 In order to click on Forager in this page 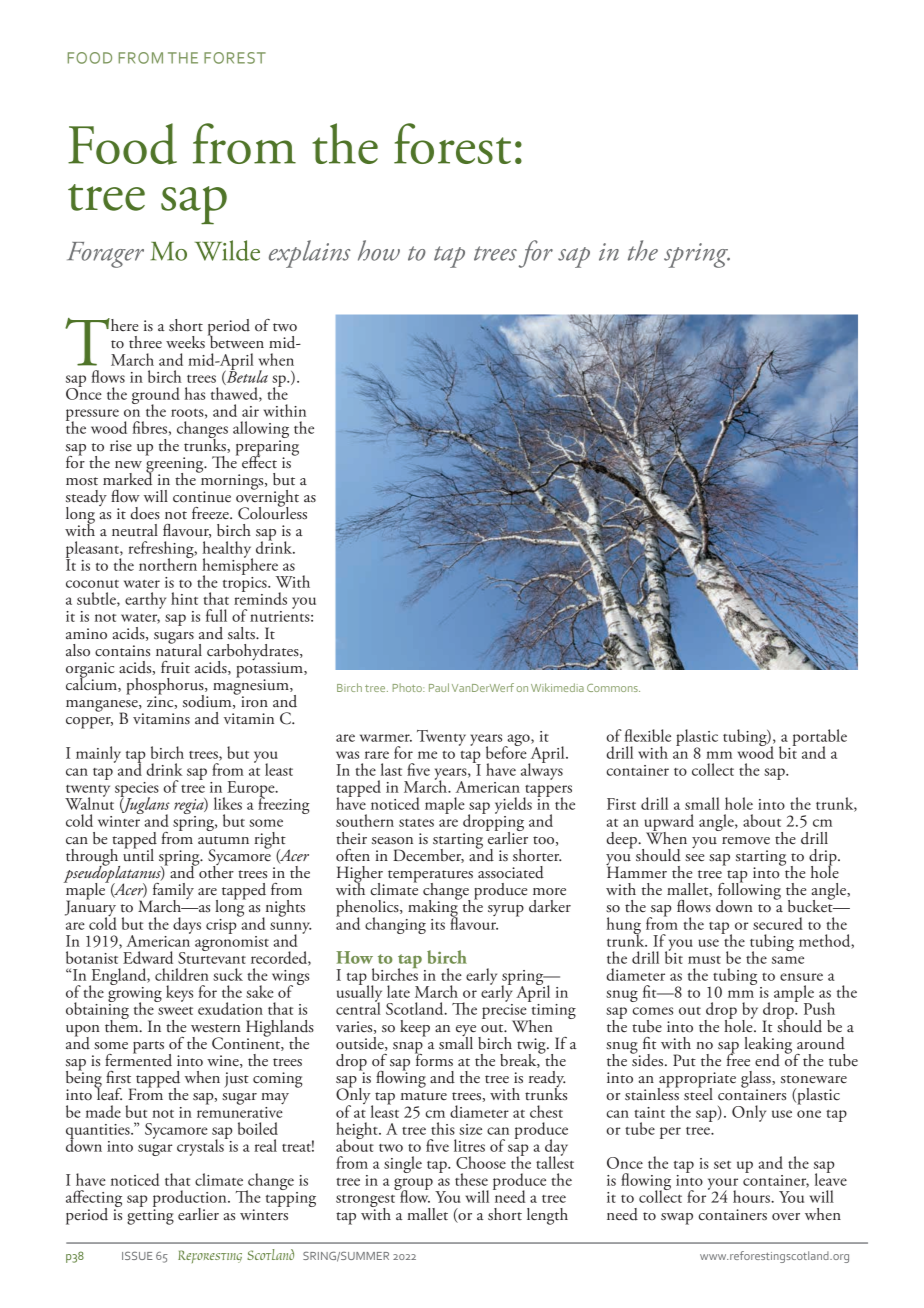, I will do `click(105, 255)`.
